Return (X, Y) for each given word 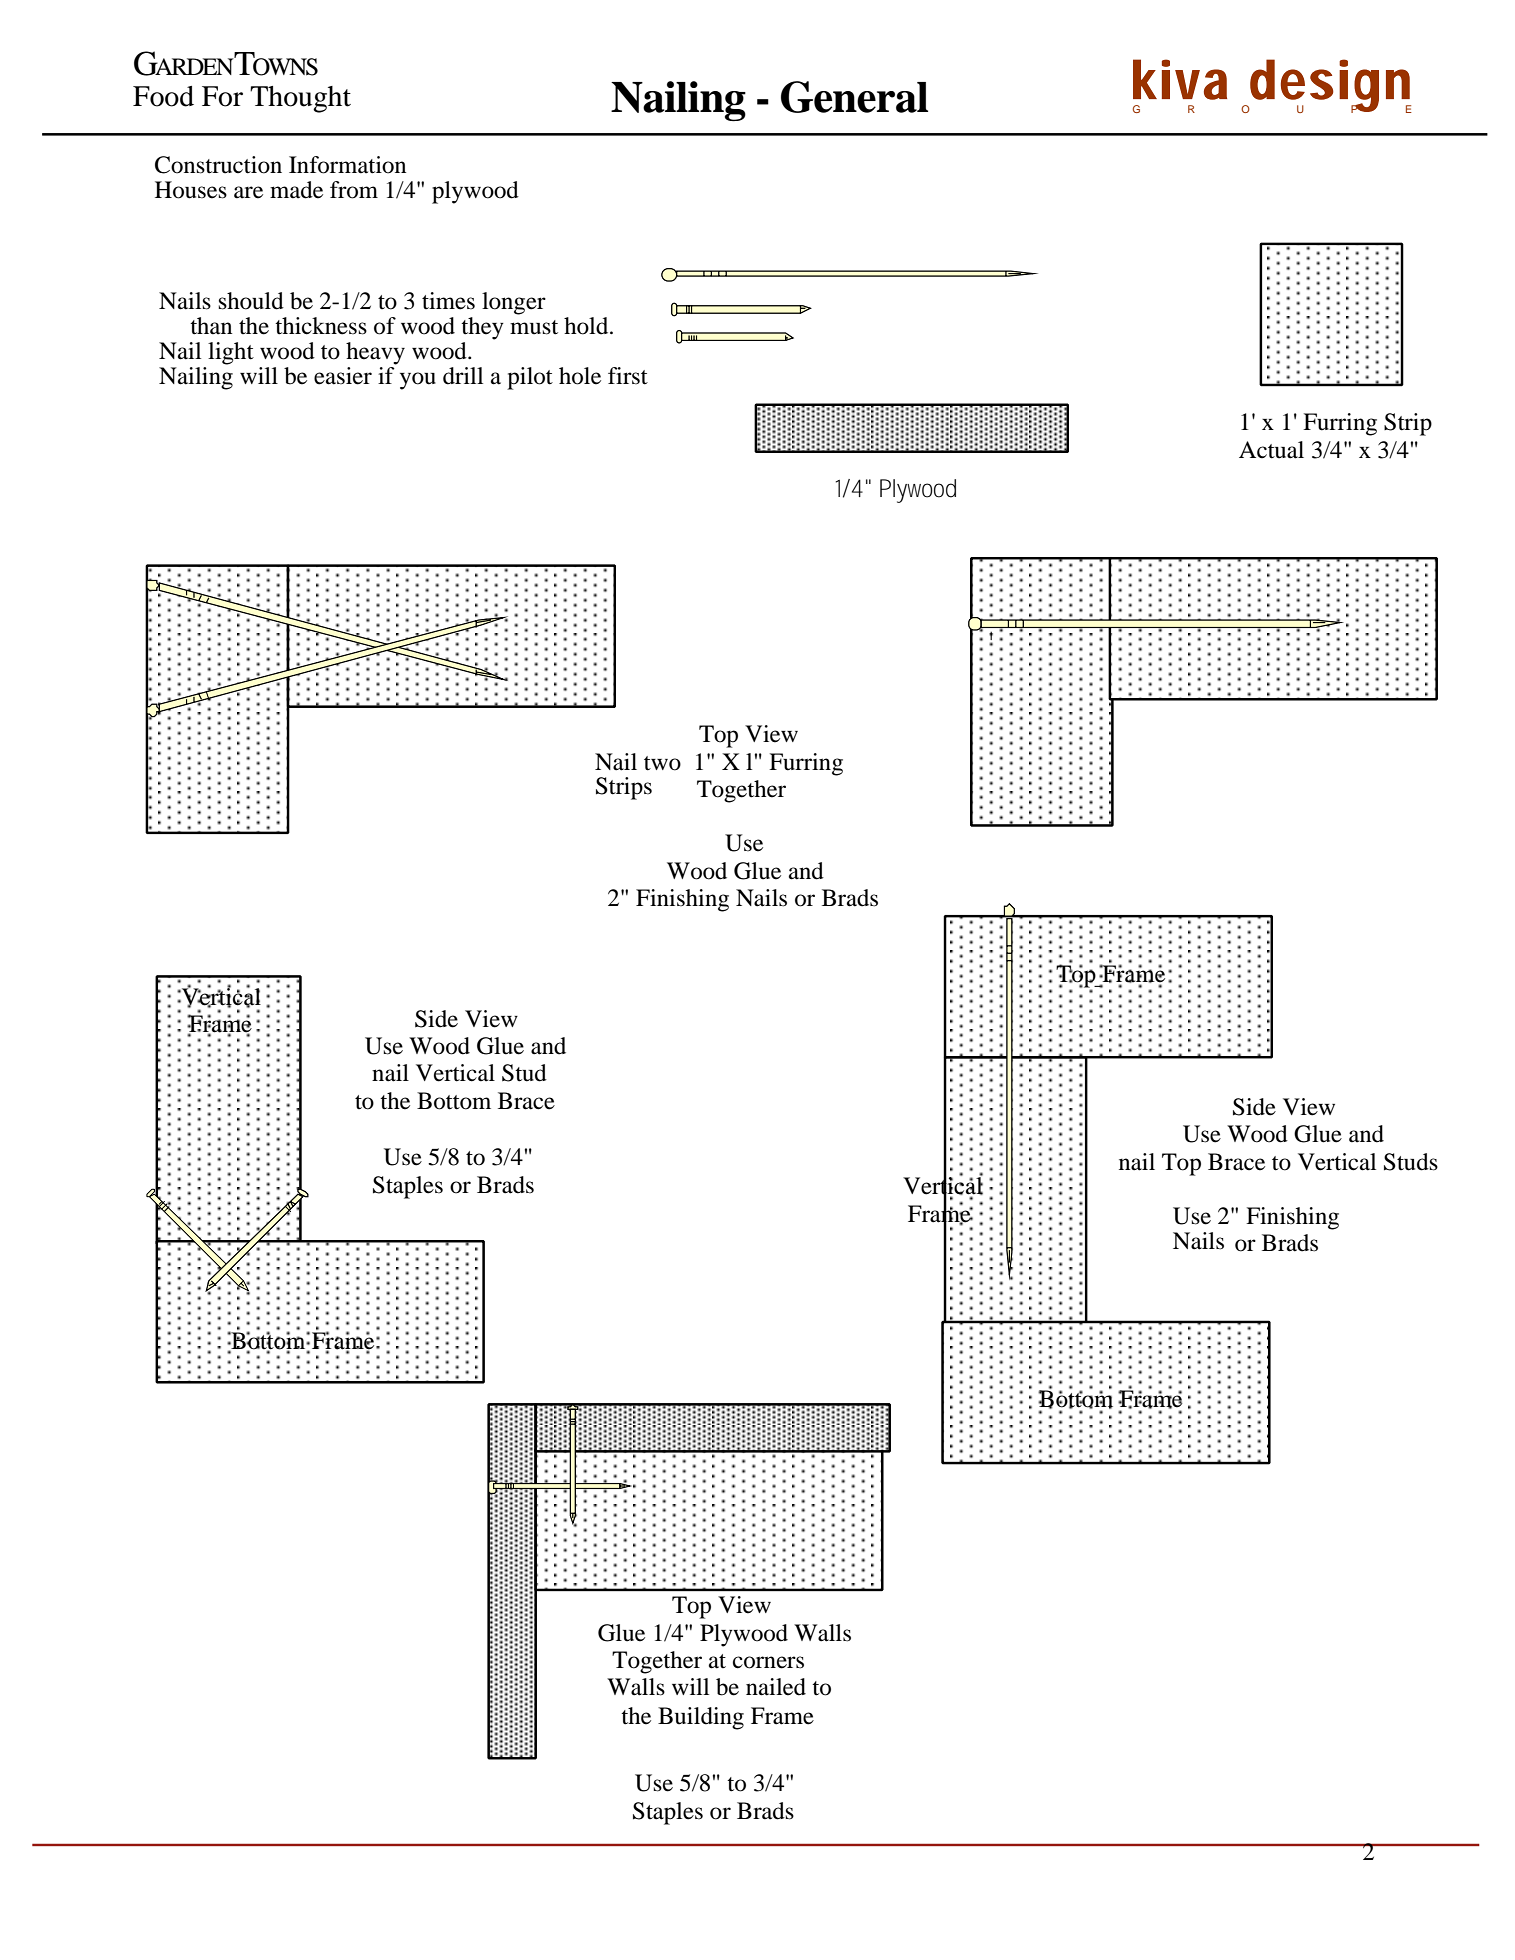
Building (701, 1718)
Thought (300, 99)
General (854, 97)
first (628, 376)
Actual (1271, 450)
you (418, 381)
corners (768, 1662)
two (662, 763)
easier (343, 376)
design (1330, 86)
